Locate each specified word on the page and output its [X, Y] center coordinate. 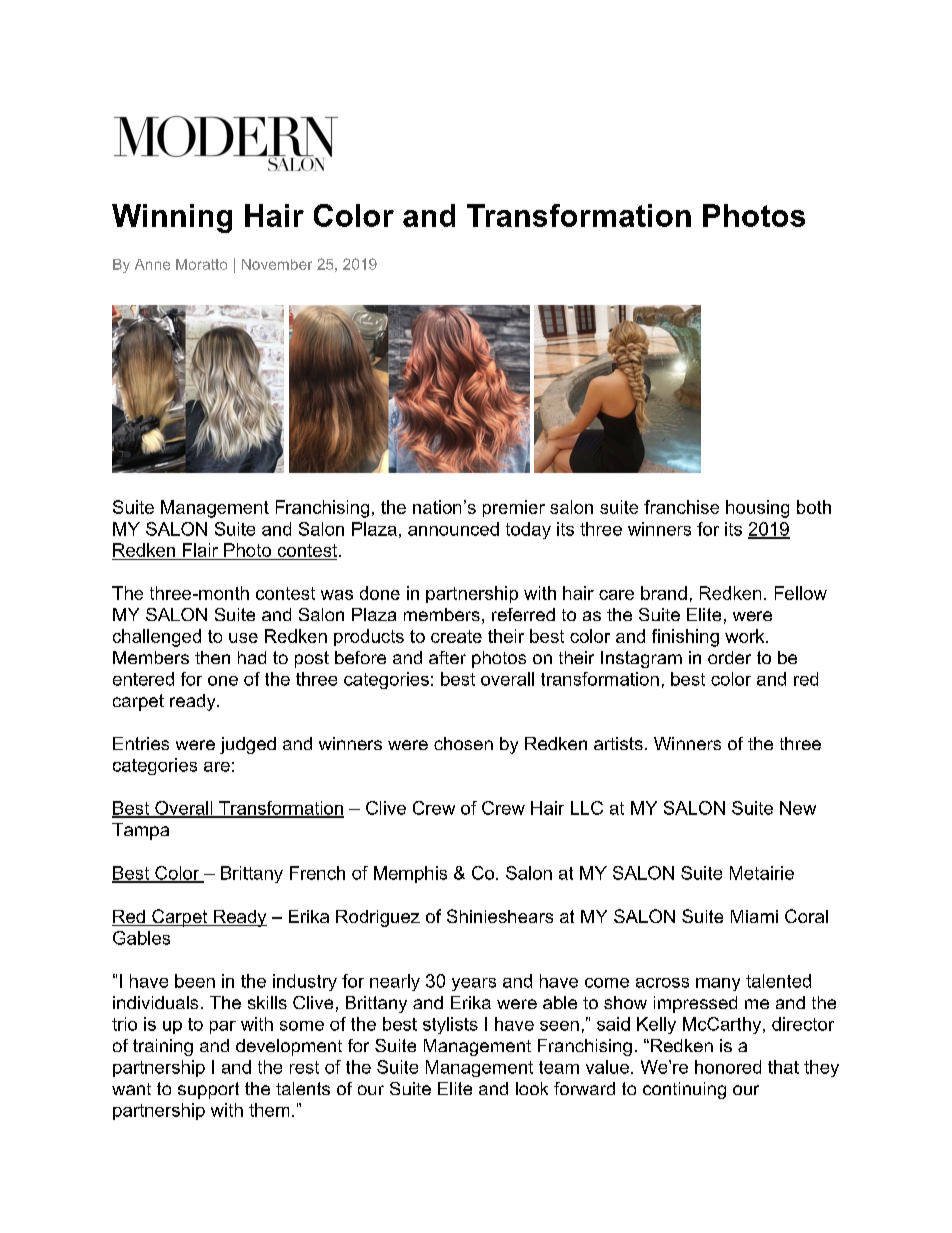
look [532, 1088]
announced [453, 529]
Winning [172, 218]
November [277, 264]
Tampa [140, 831]
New [798, 808]
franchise [681, 507]
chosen [463, 743]
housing [757, 509]
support [208, 1090]
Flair [200, 550]
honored [728, 1067]
